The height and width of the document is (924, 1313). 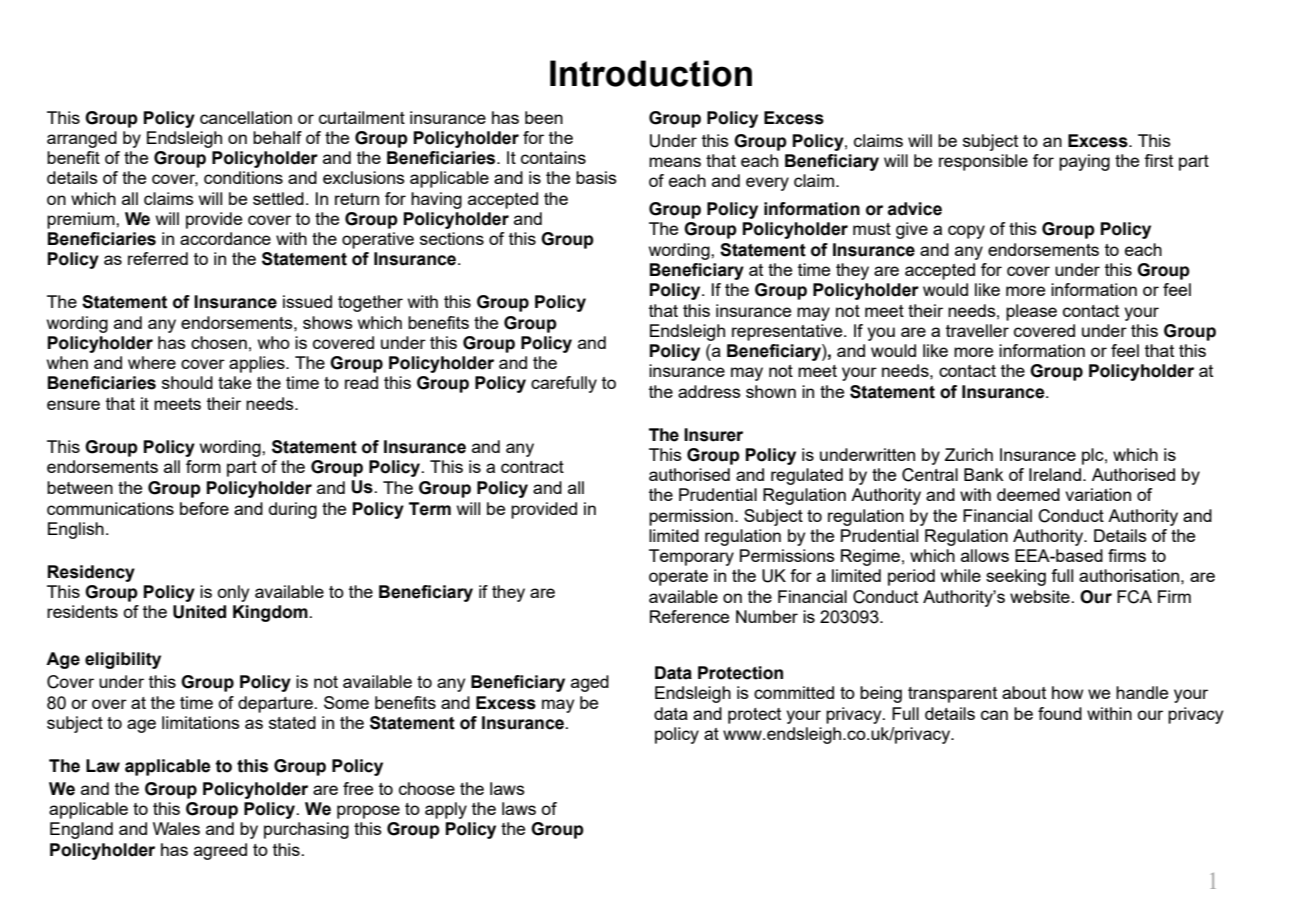 What do you see at coordinates (1031, 312) in the document?
I see `please` at bounding box center [1031, 312].
